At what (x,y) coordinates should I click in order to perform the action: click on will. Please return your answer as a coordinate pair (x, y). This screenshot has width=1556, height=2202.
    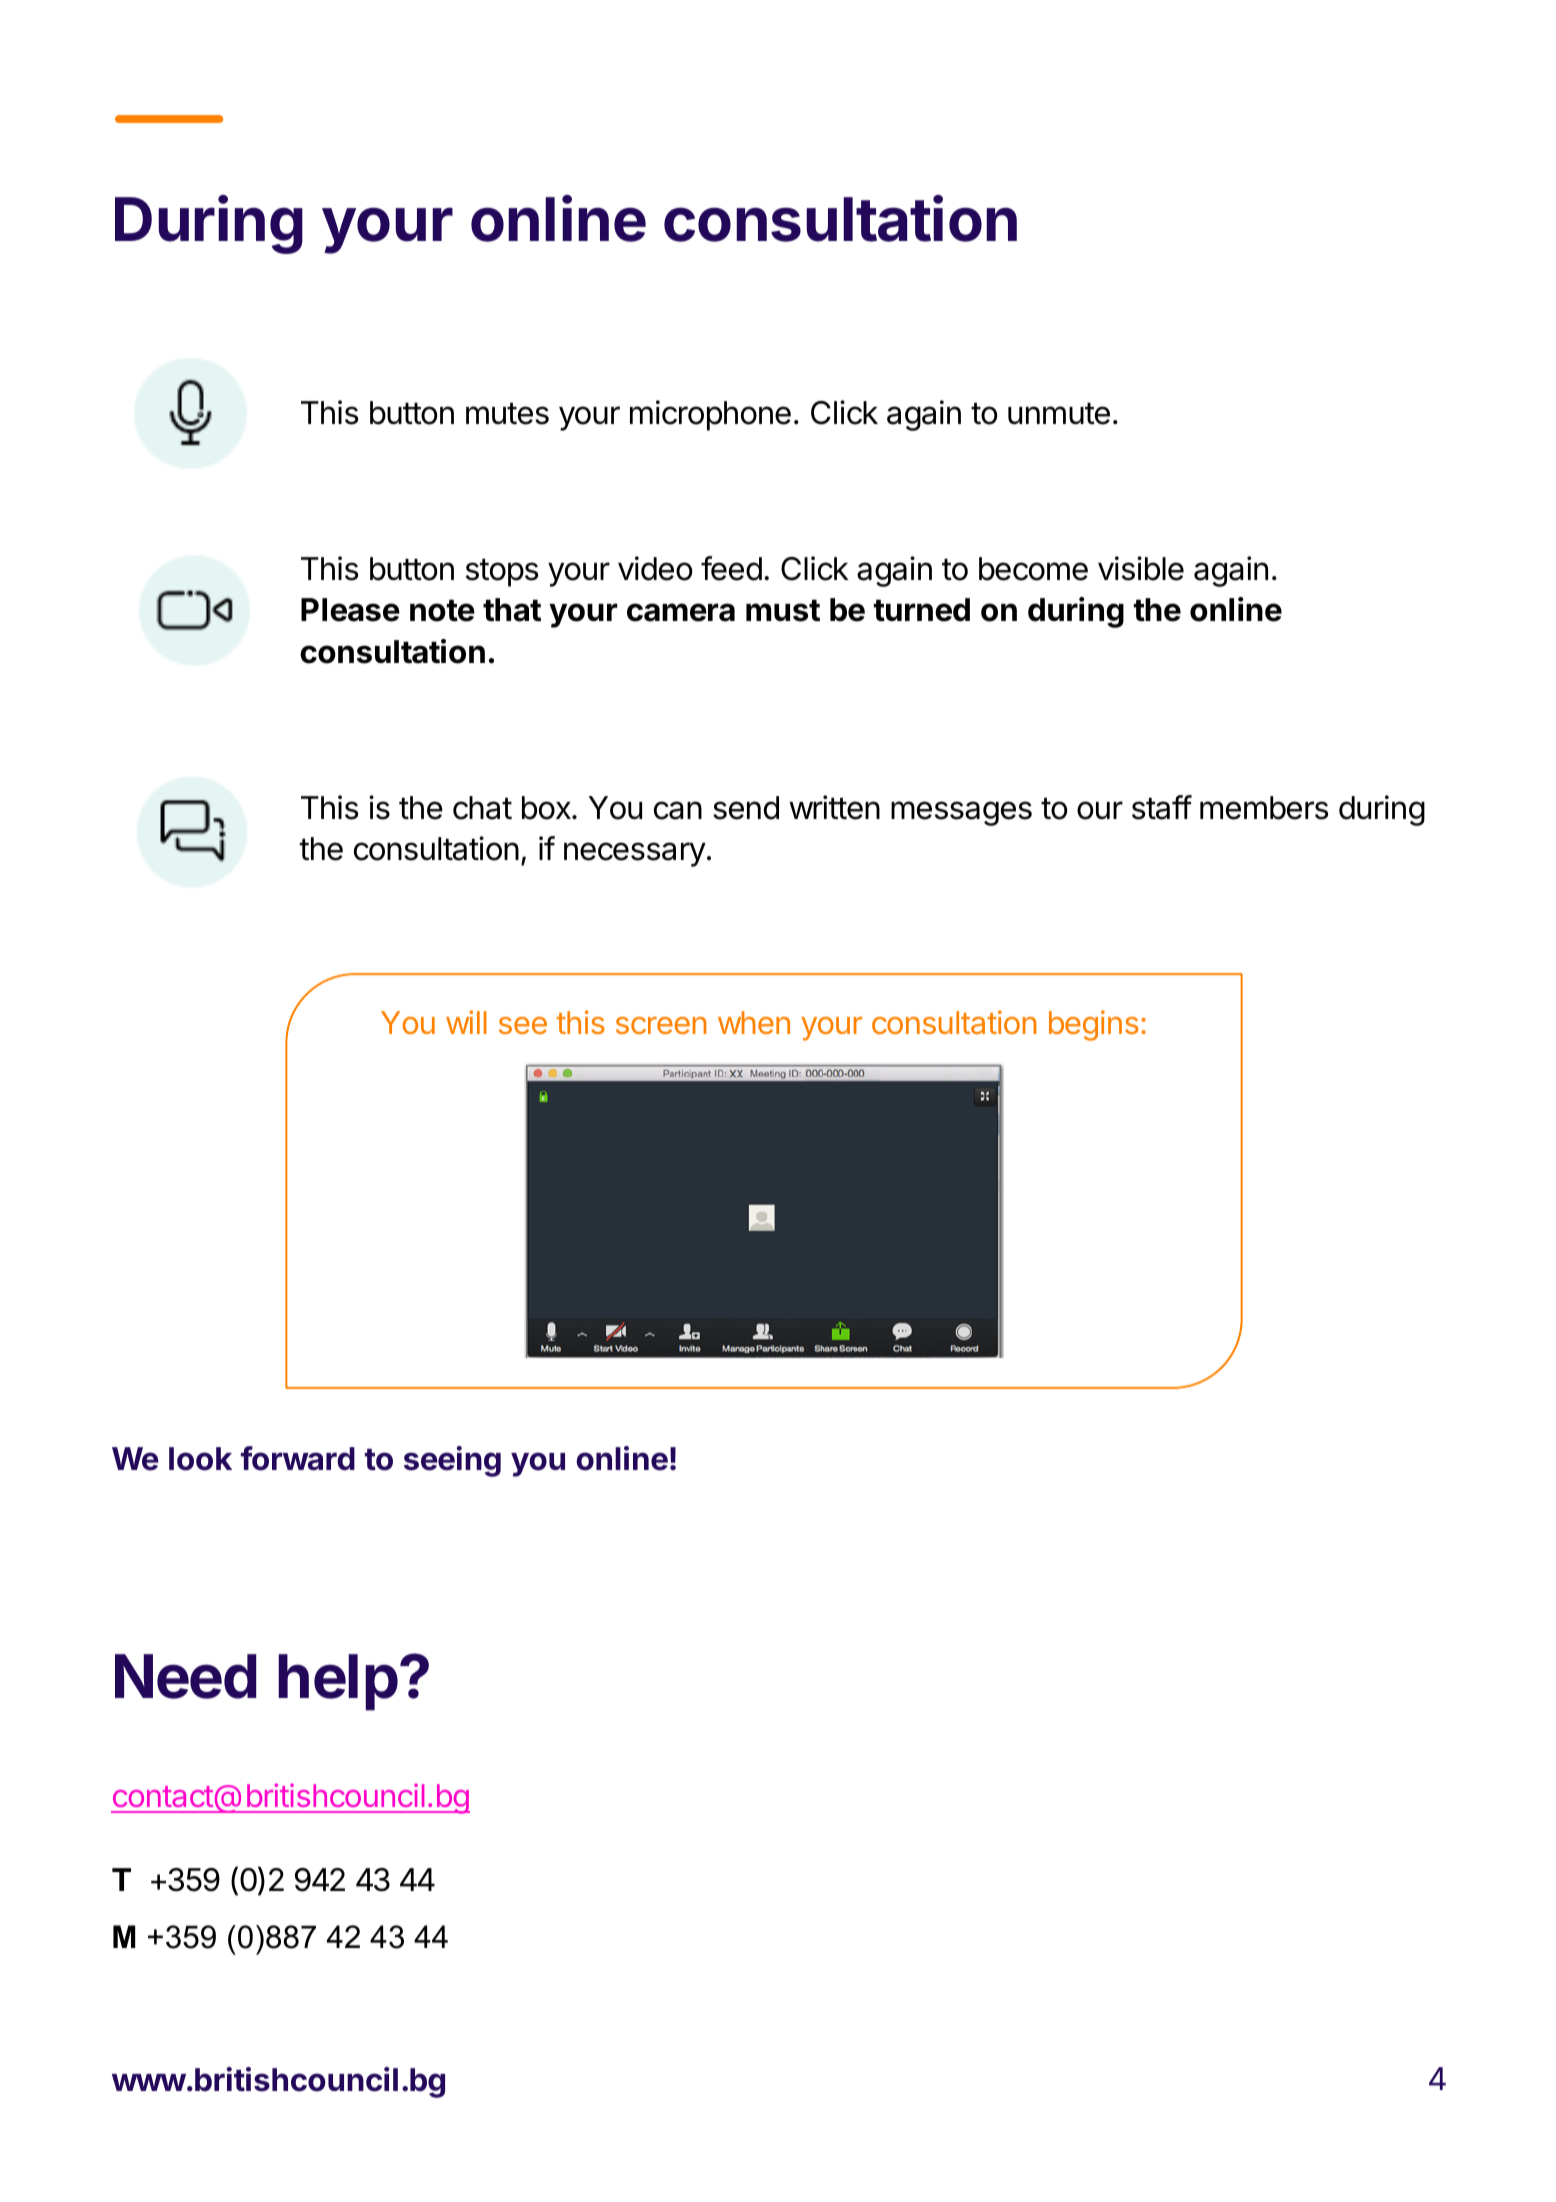
    Looking at the image, I should click on (466, 1022).
